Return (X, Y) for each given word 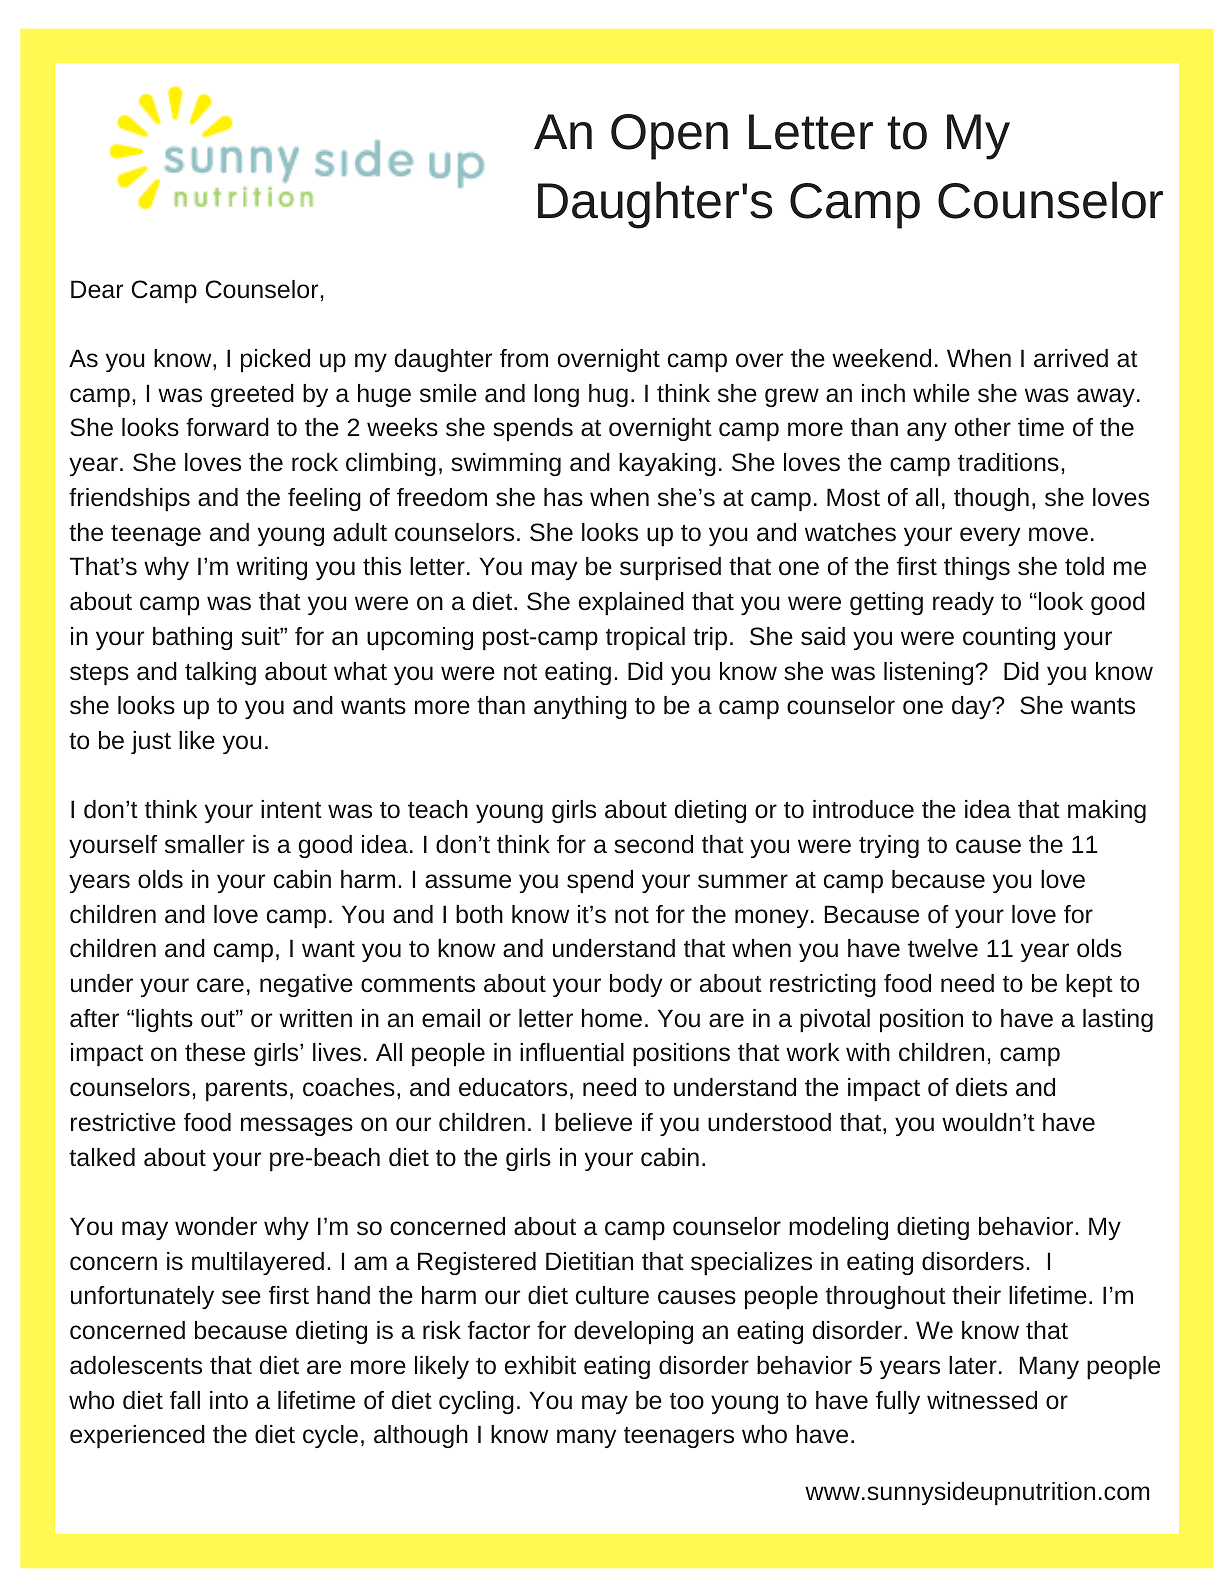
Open (669, 137)
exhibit (540, 1365)
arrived (1071, 358)
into (229, 1400)
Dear (97, 289)
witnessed (982, 1400)
